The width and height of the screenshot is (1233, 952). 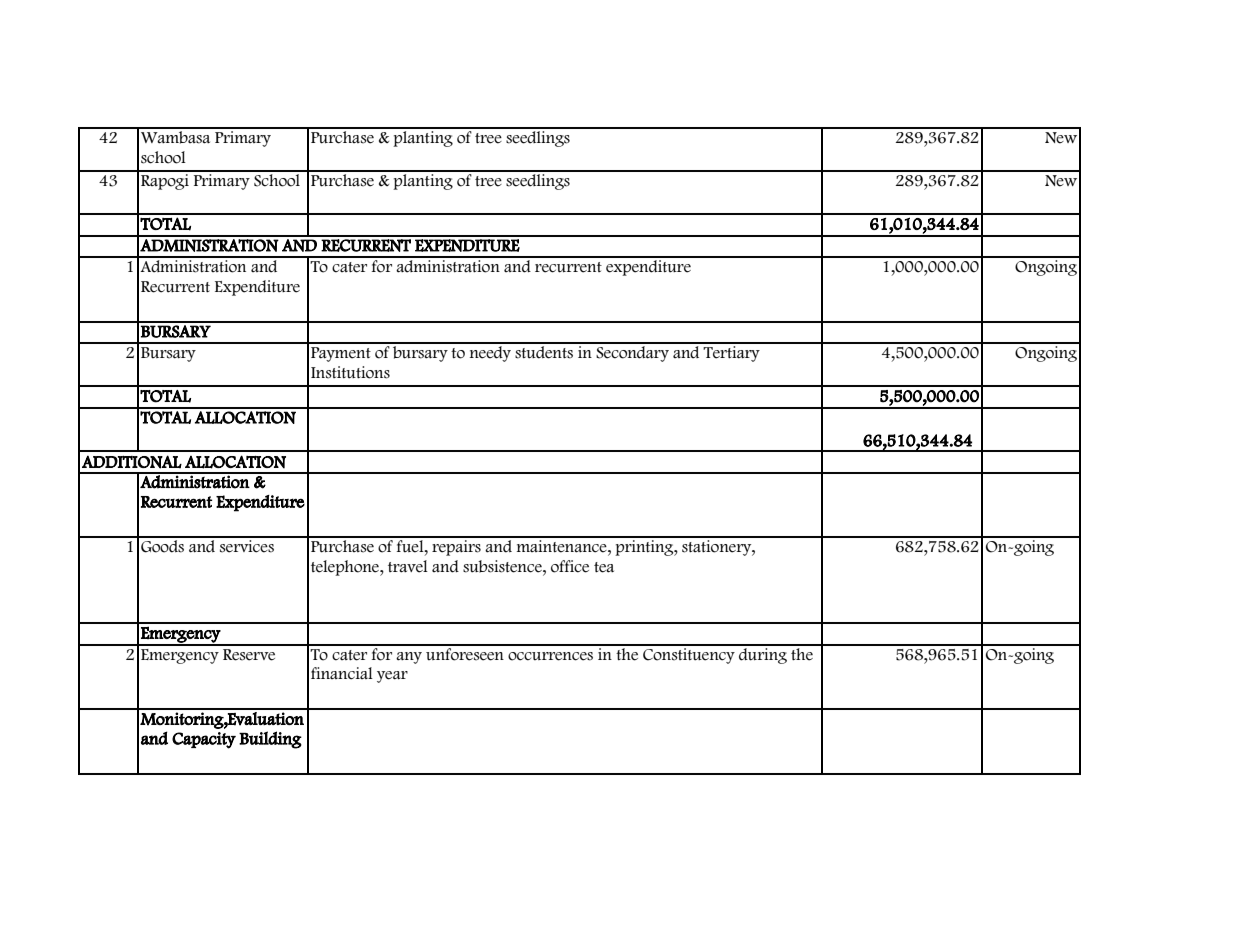 I want to click on any, so click(x=409, y=658).
